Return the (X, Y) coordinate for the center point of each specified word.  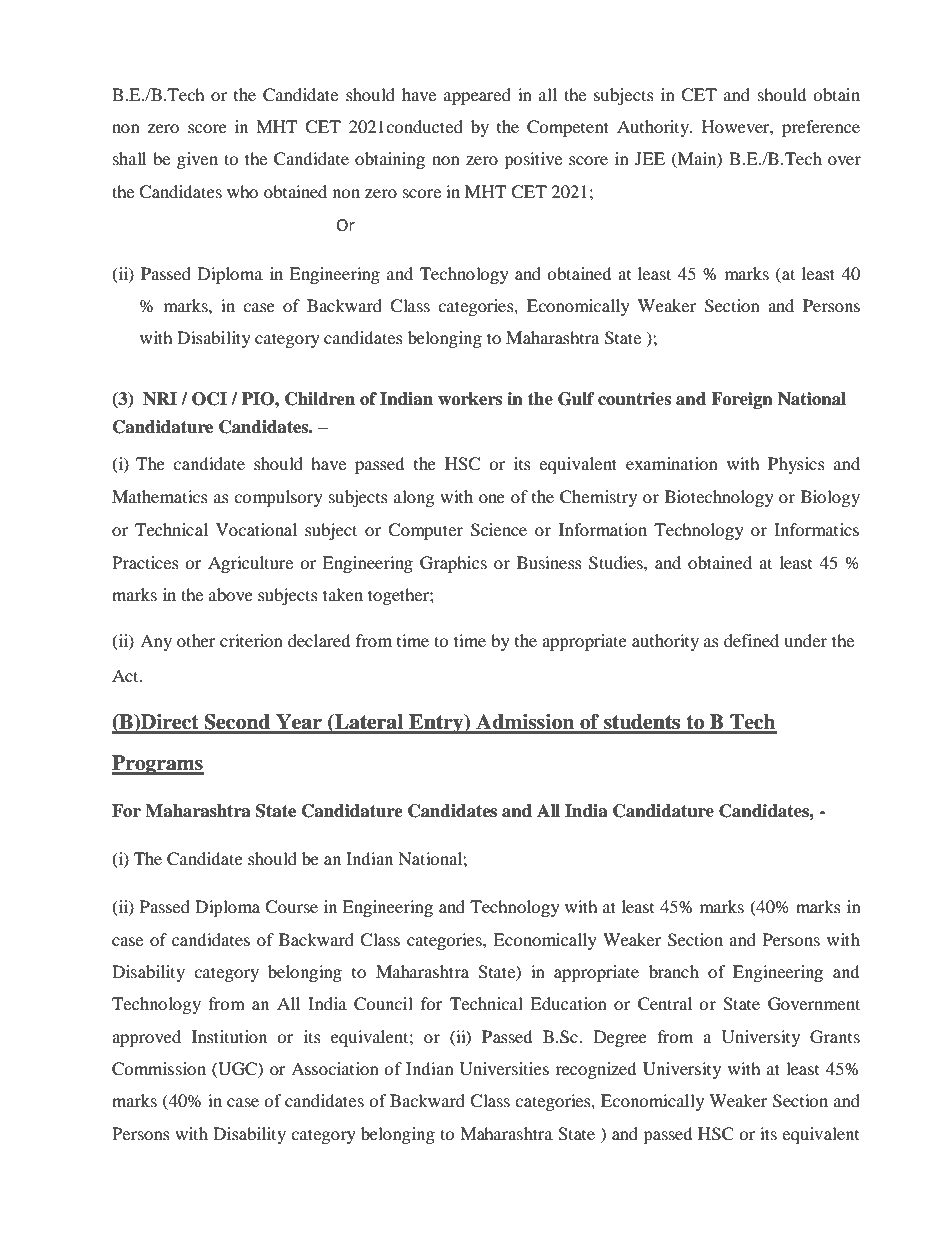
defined (751, 640)
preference (821, 128)
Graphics (453, 564)
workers (470, 399)
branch (674, 971)
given (197, 160)
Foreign (742, 400)
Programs (158, 765)
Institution (229, 1036)
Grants (835, 1037)
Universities (504, 1069)
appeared (477, 96)
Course (291, 907)
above (231, 594)
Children (320, 399)
